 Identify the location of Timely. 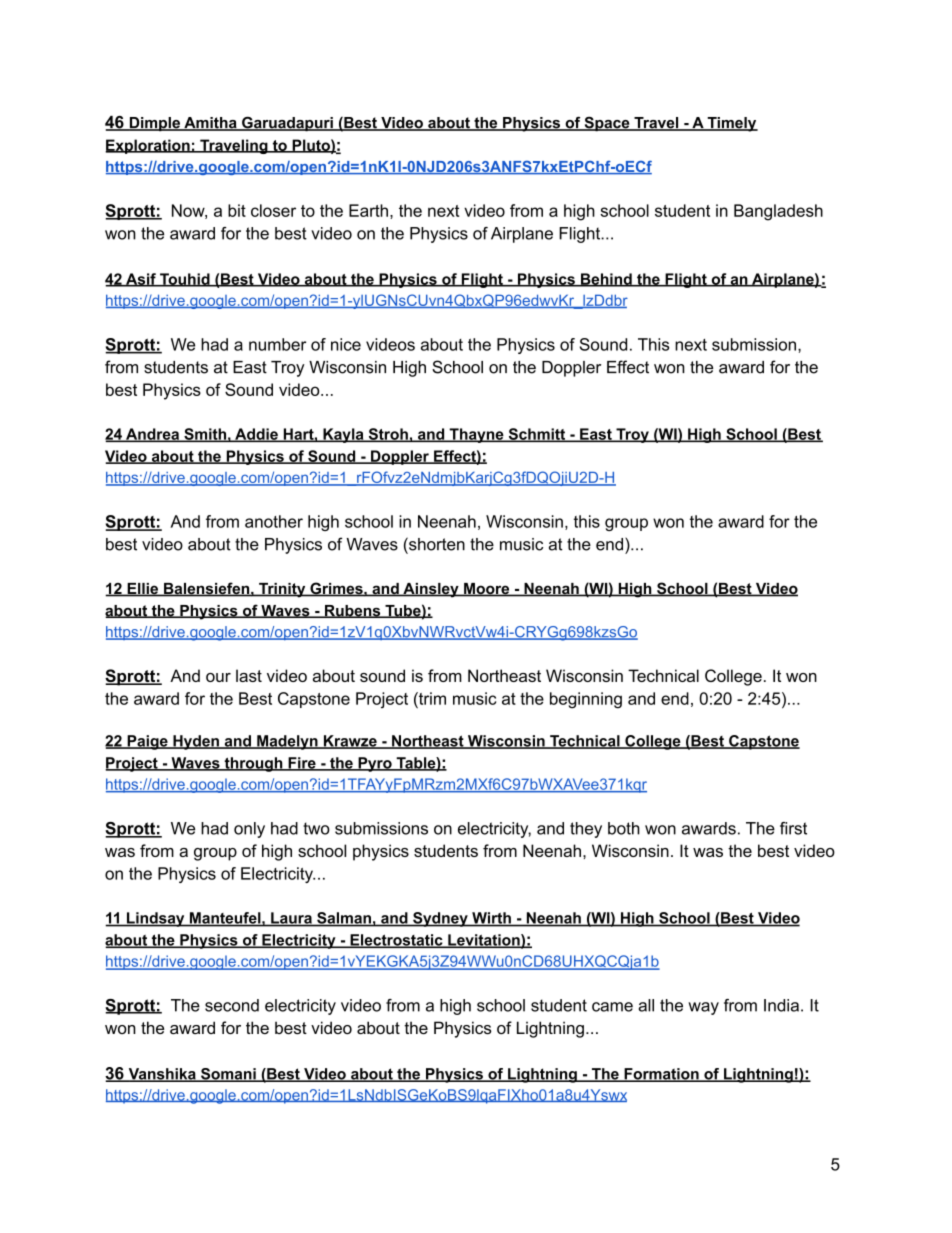
(731, 124).
